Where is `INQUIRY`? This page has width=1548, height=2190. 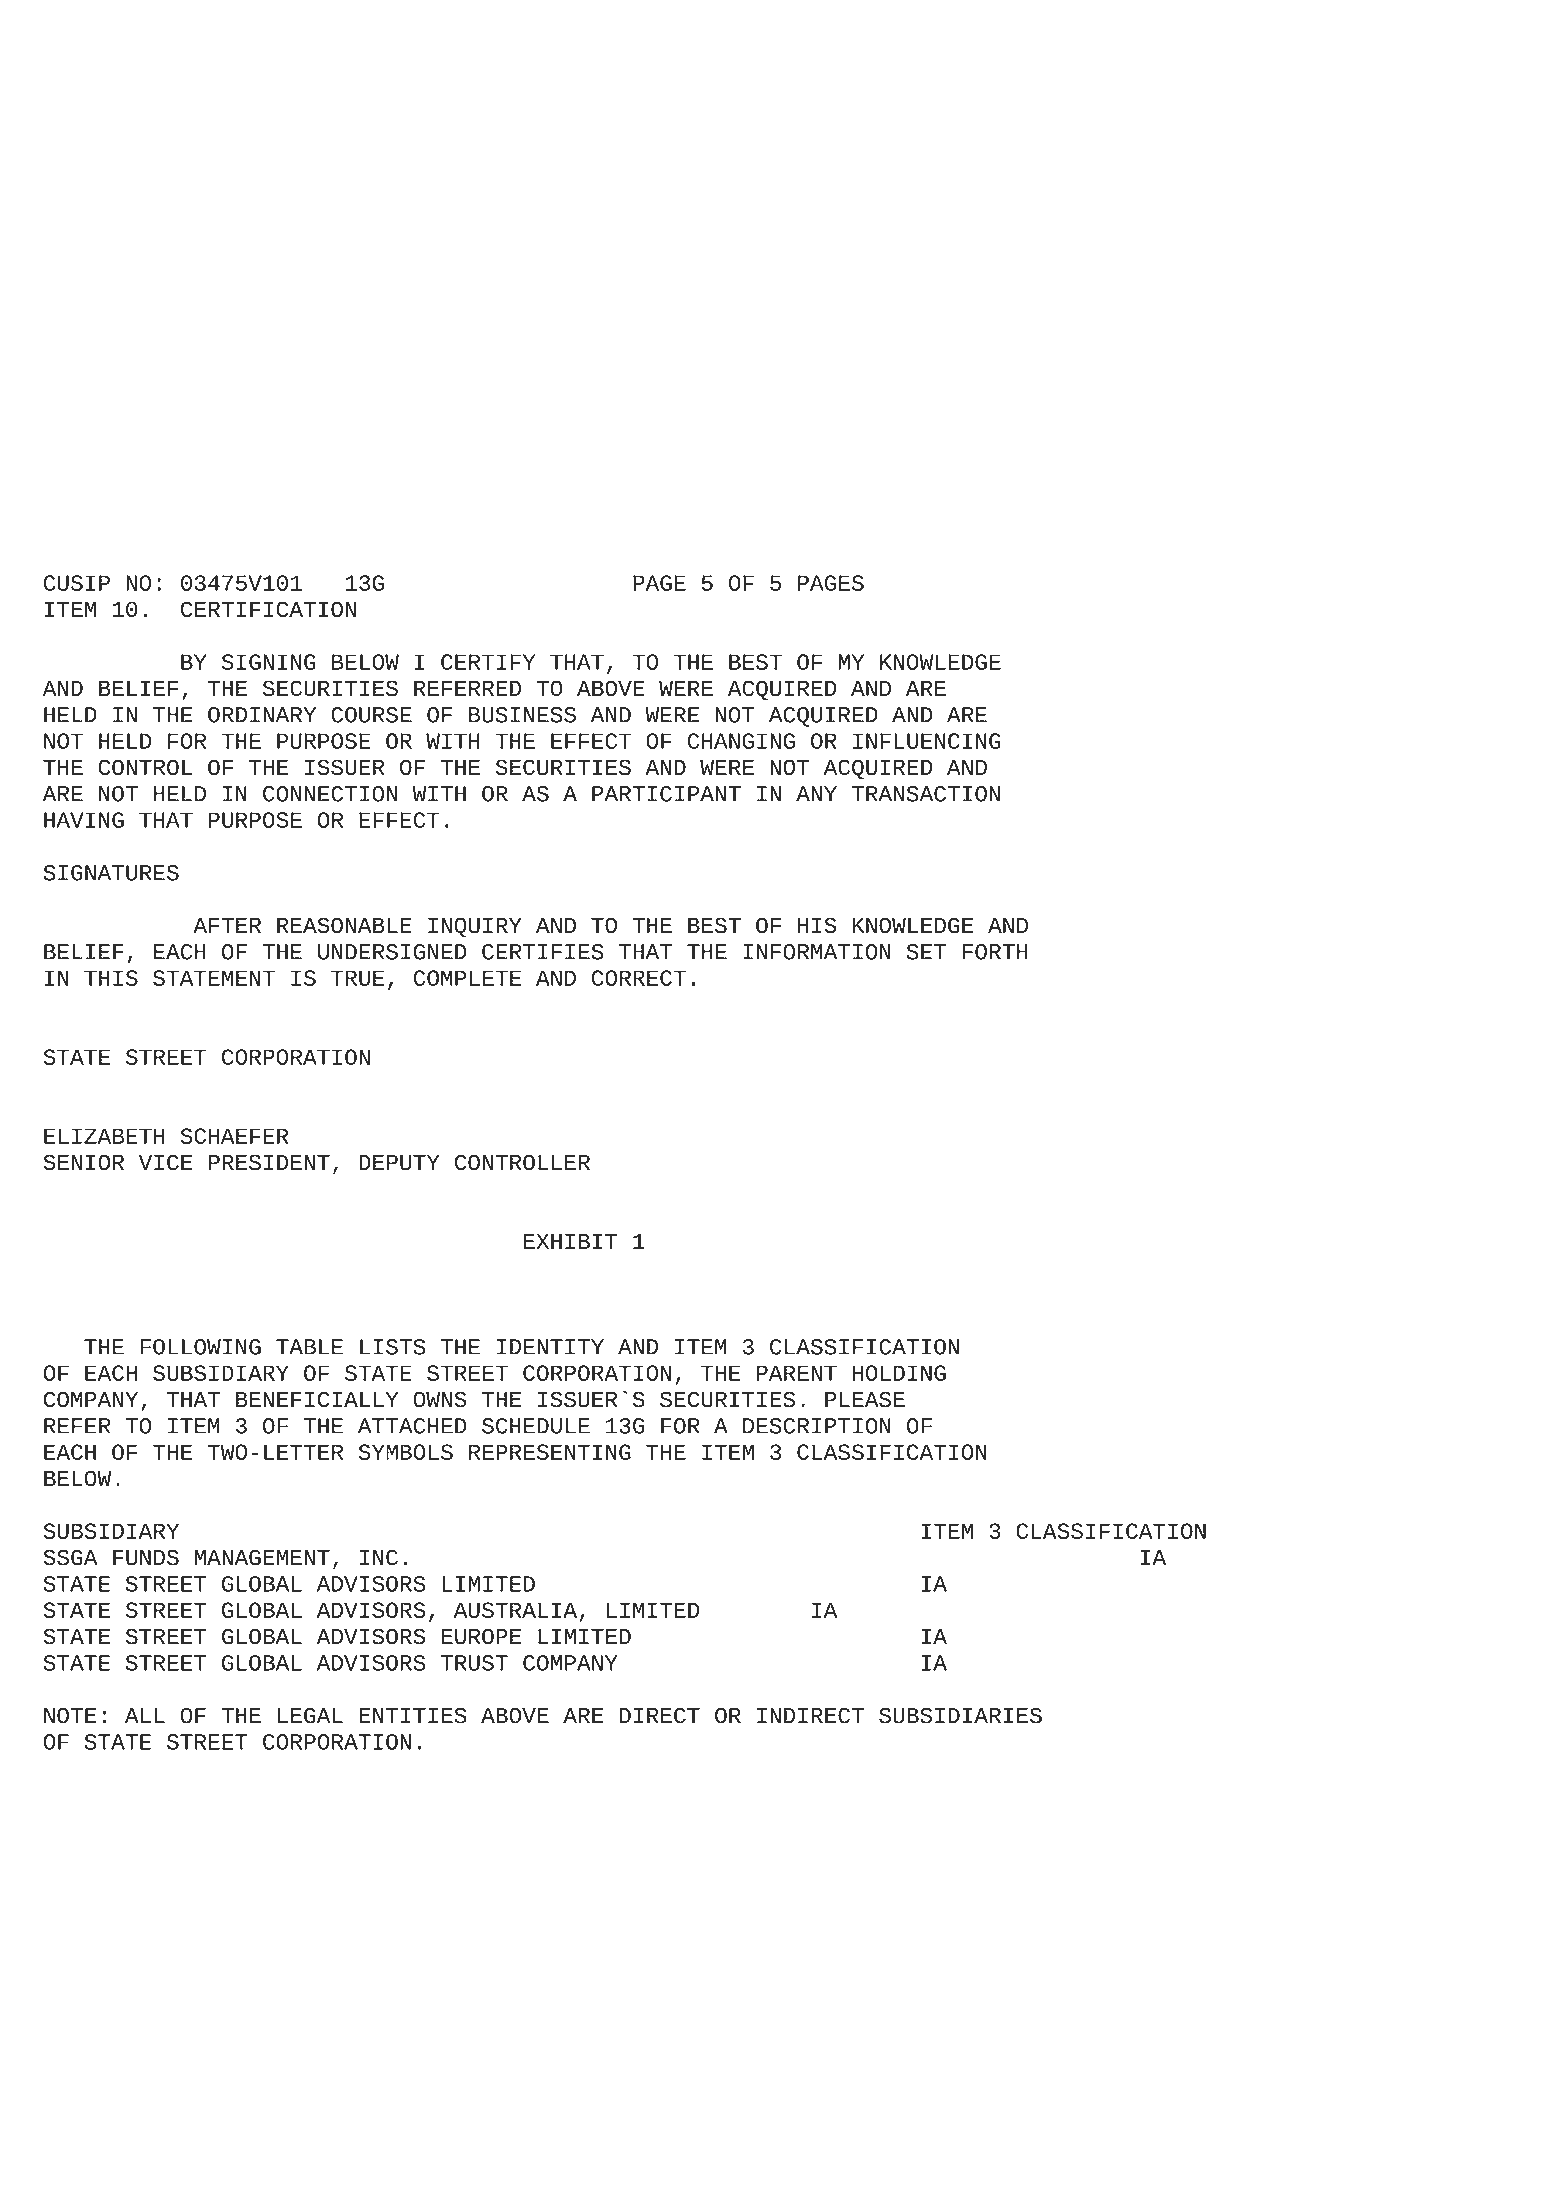 INQUIRY is located at coordinates (475, 927).
